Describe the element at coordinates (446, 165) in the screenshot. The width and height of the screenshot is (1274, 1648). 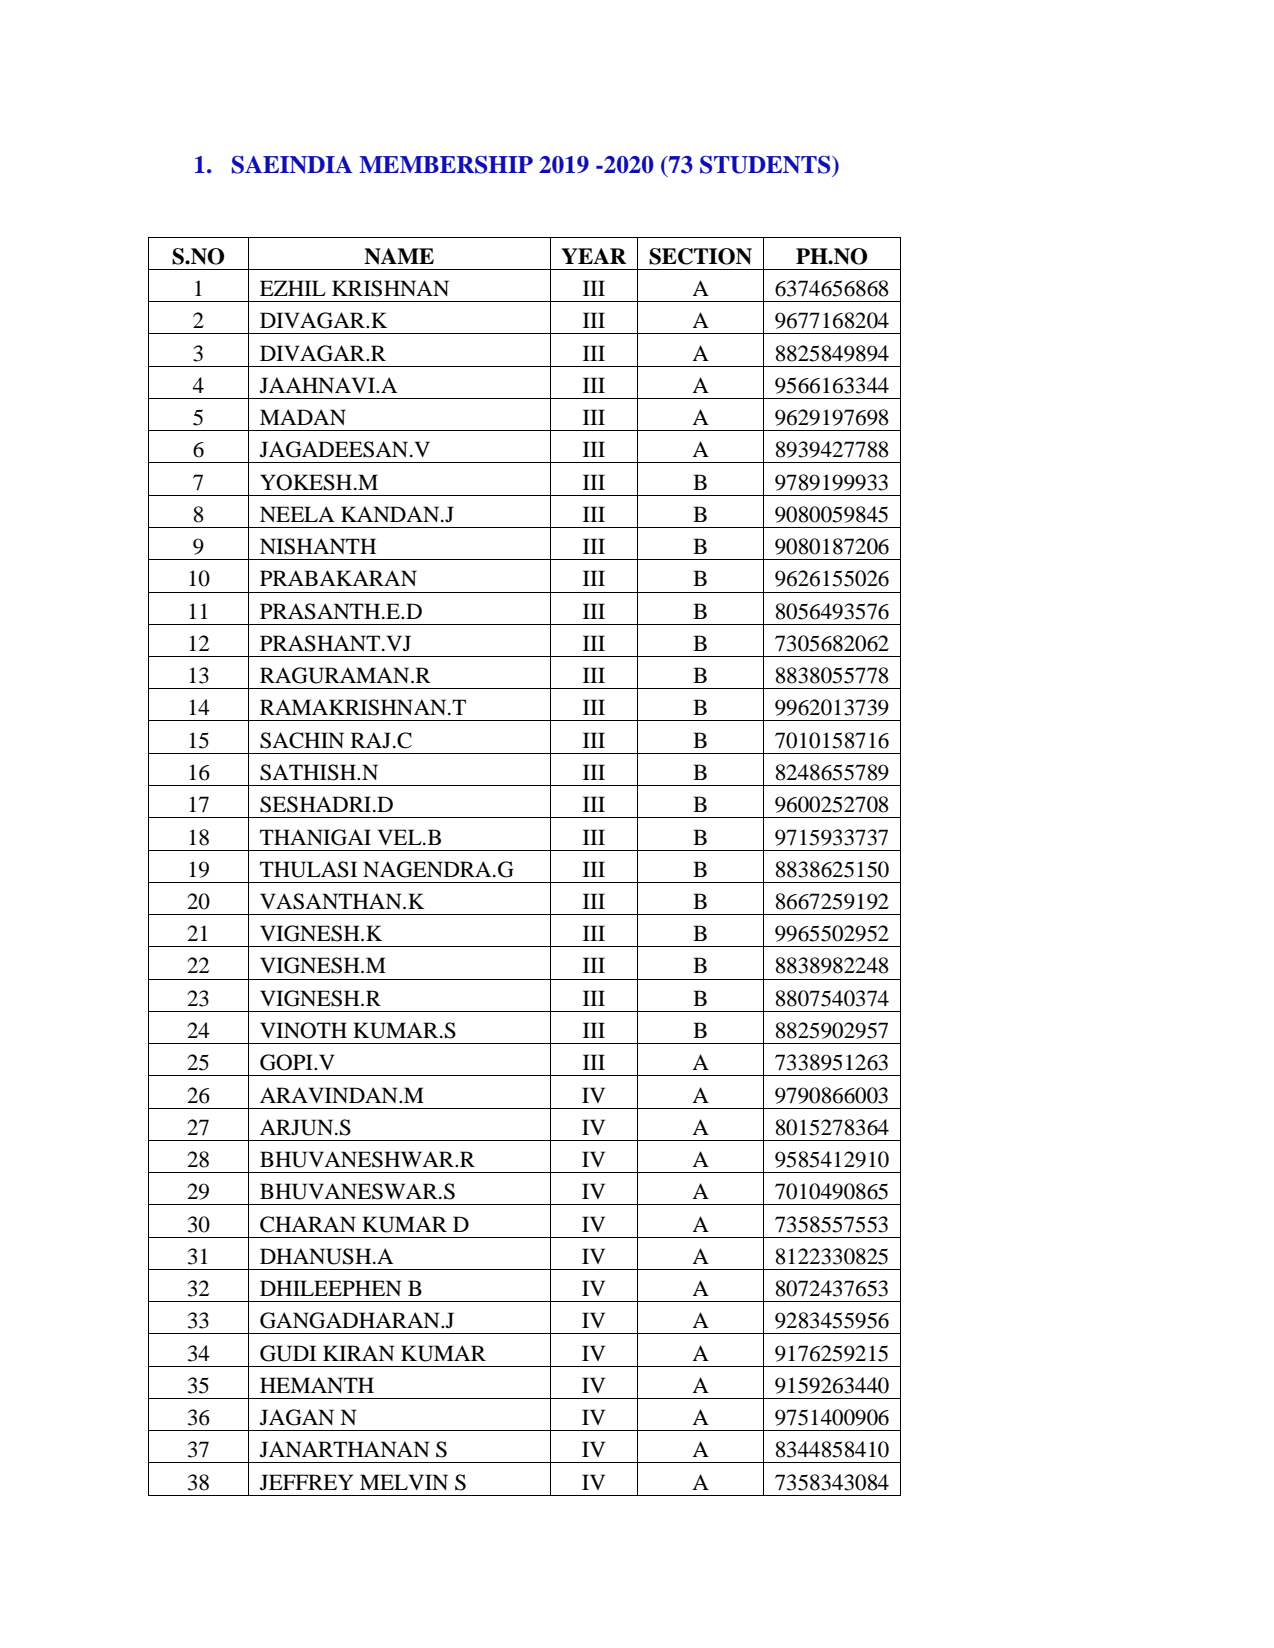
I see `MEMBERSHIP` at that location.
